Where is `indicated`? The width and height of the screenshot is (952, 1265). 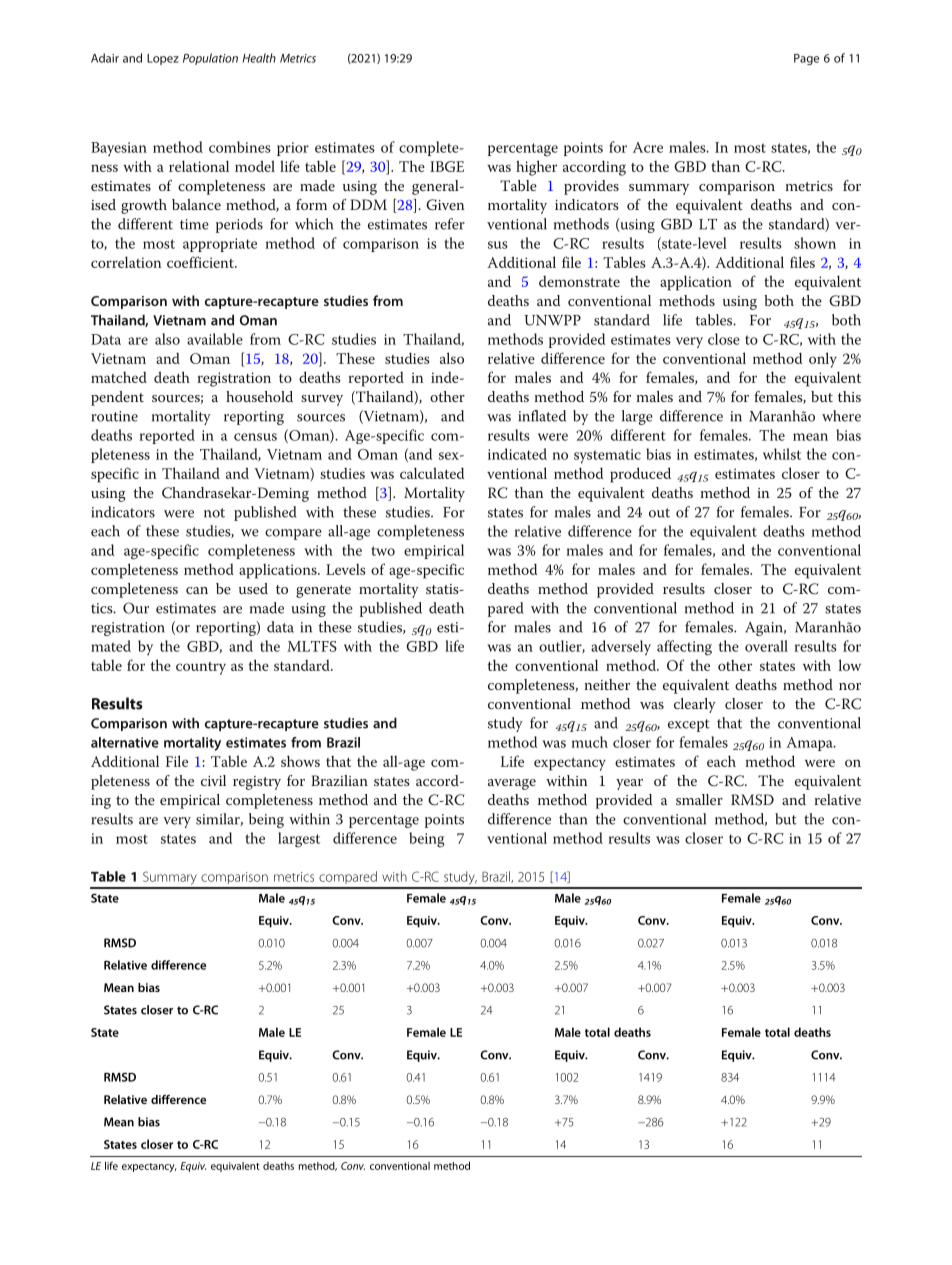
indicated is located at coordinates (517, 454).
